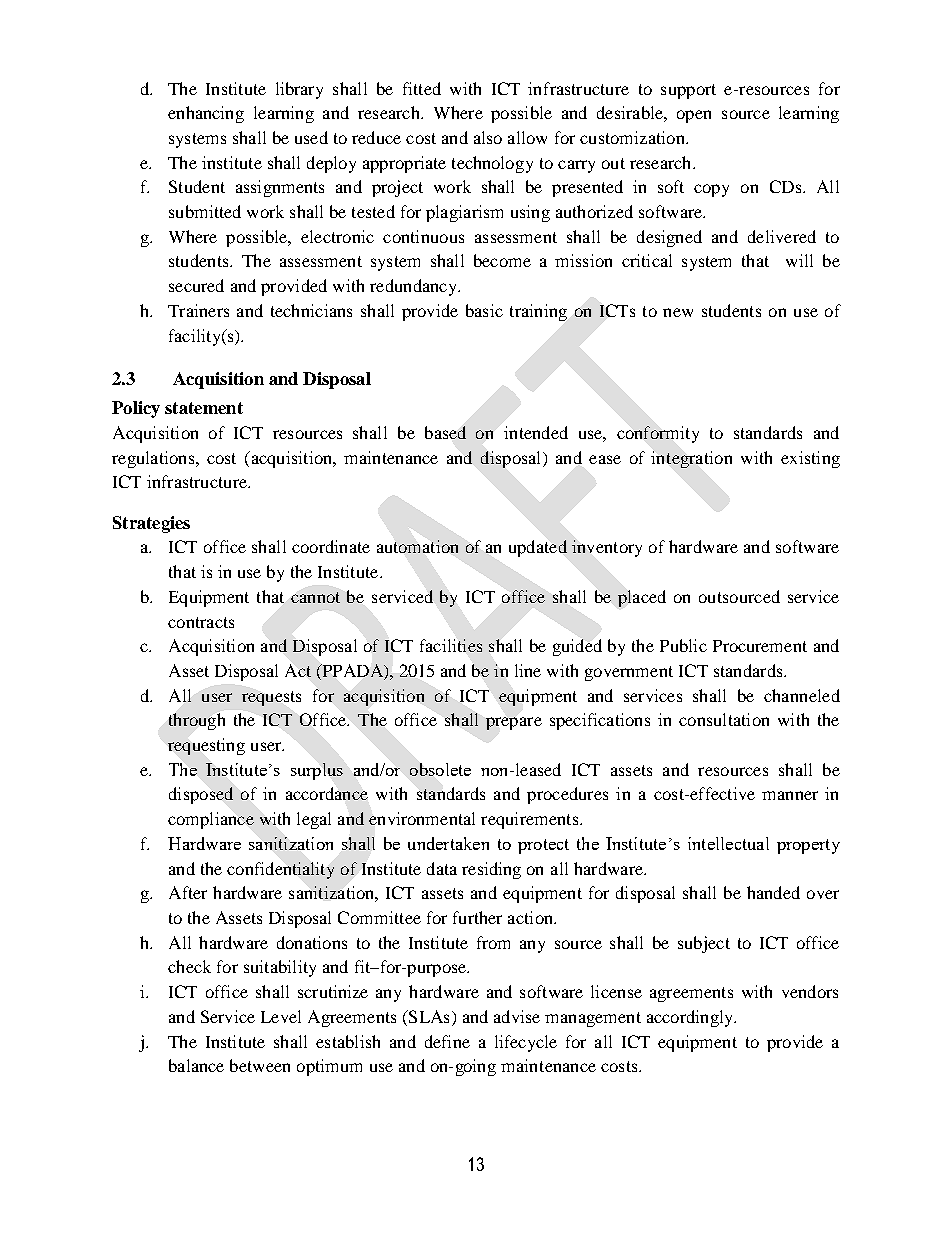 This screenshot has height=1233, width=952. What do you see at coordinates (196, 1065) in the screenshot?
I see `balance` at bounding box center [196, 1065].
